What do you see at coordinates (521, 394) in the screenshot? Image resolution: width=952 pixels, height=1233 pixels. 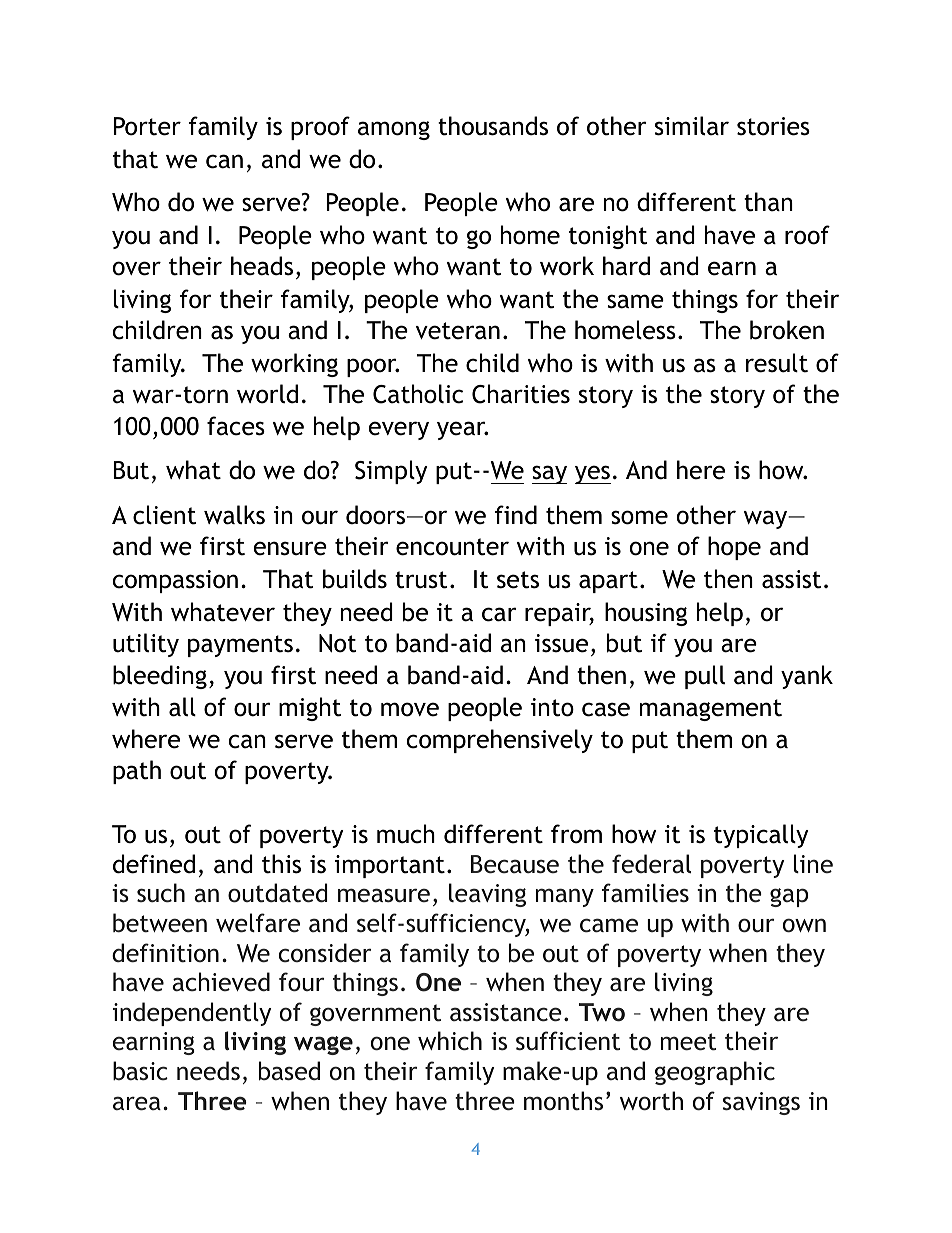 I see `Charities` at bounding box center [521, 394].
